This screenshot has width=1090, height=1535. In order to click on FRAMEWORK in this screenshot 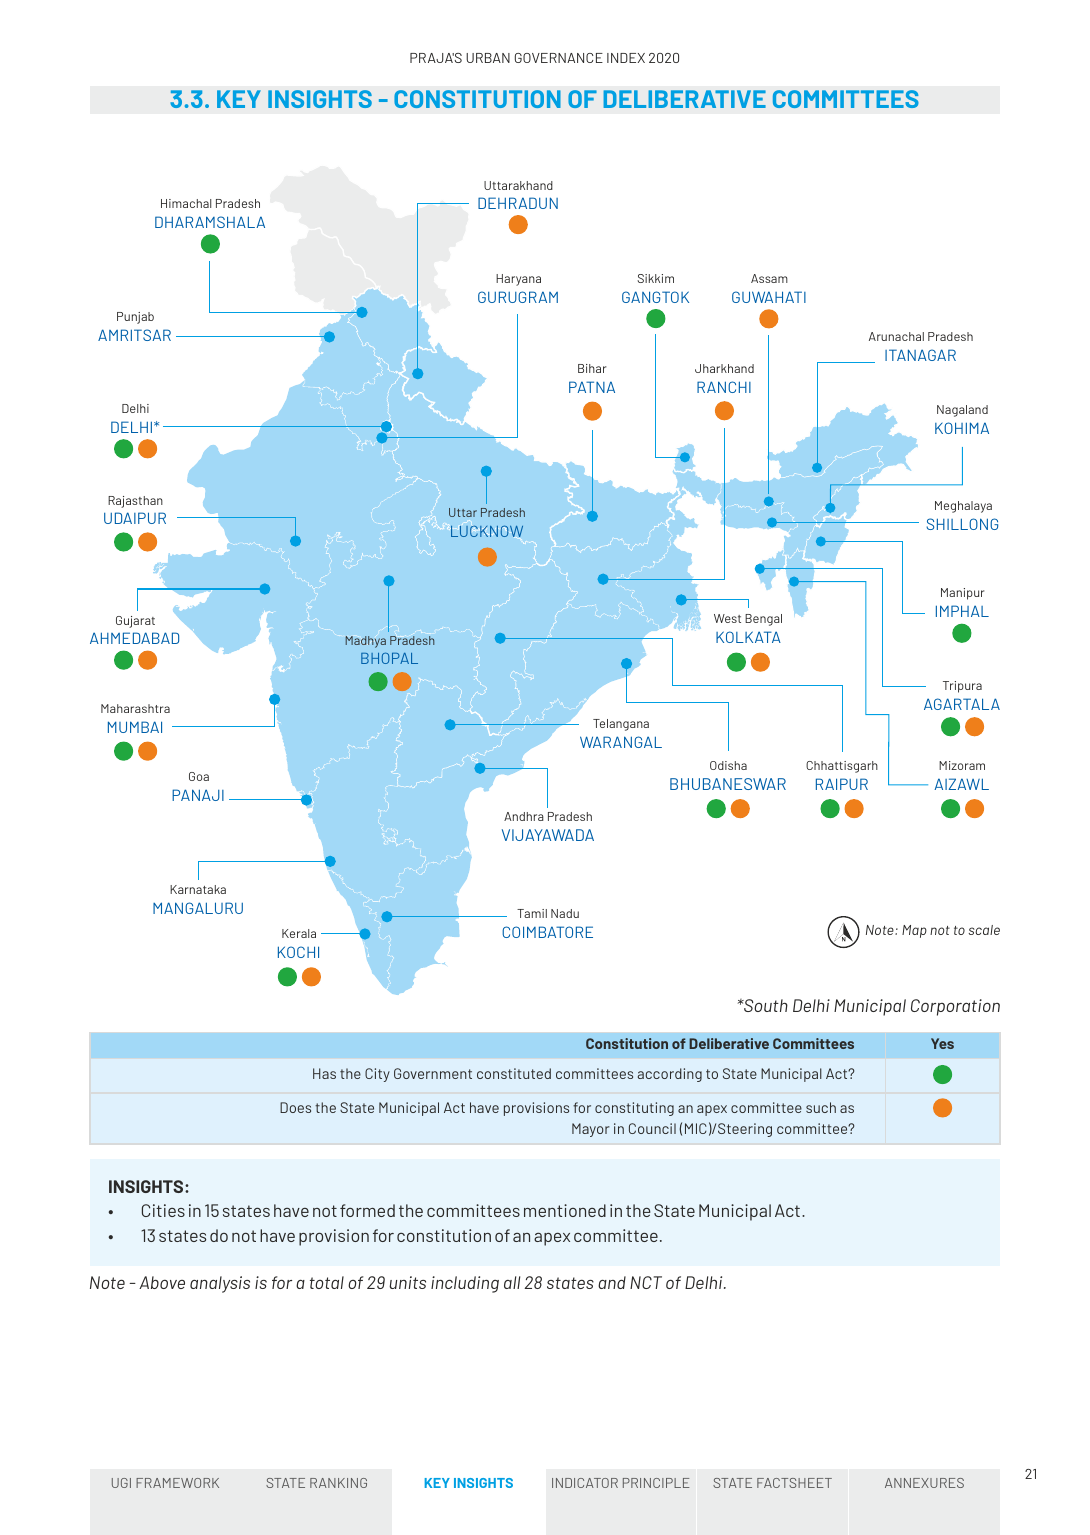, I will do `click(177, 1483)`.
